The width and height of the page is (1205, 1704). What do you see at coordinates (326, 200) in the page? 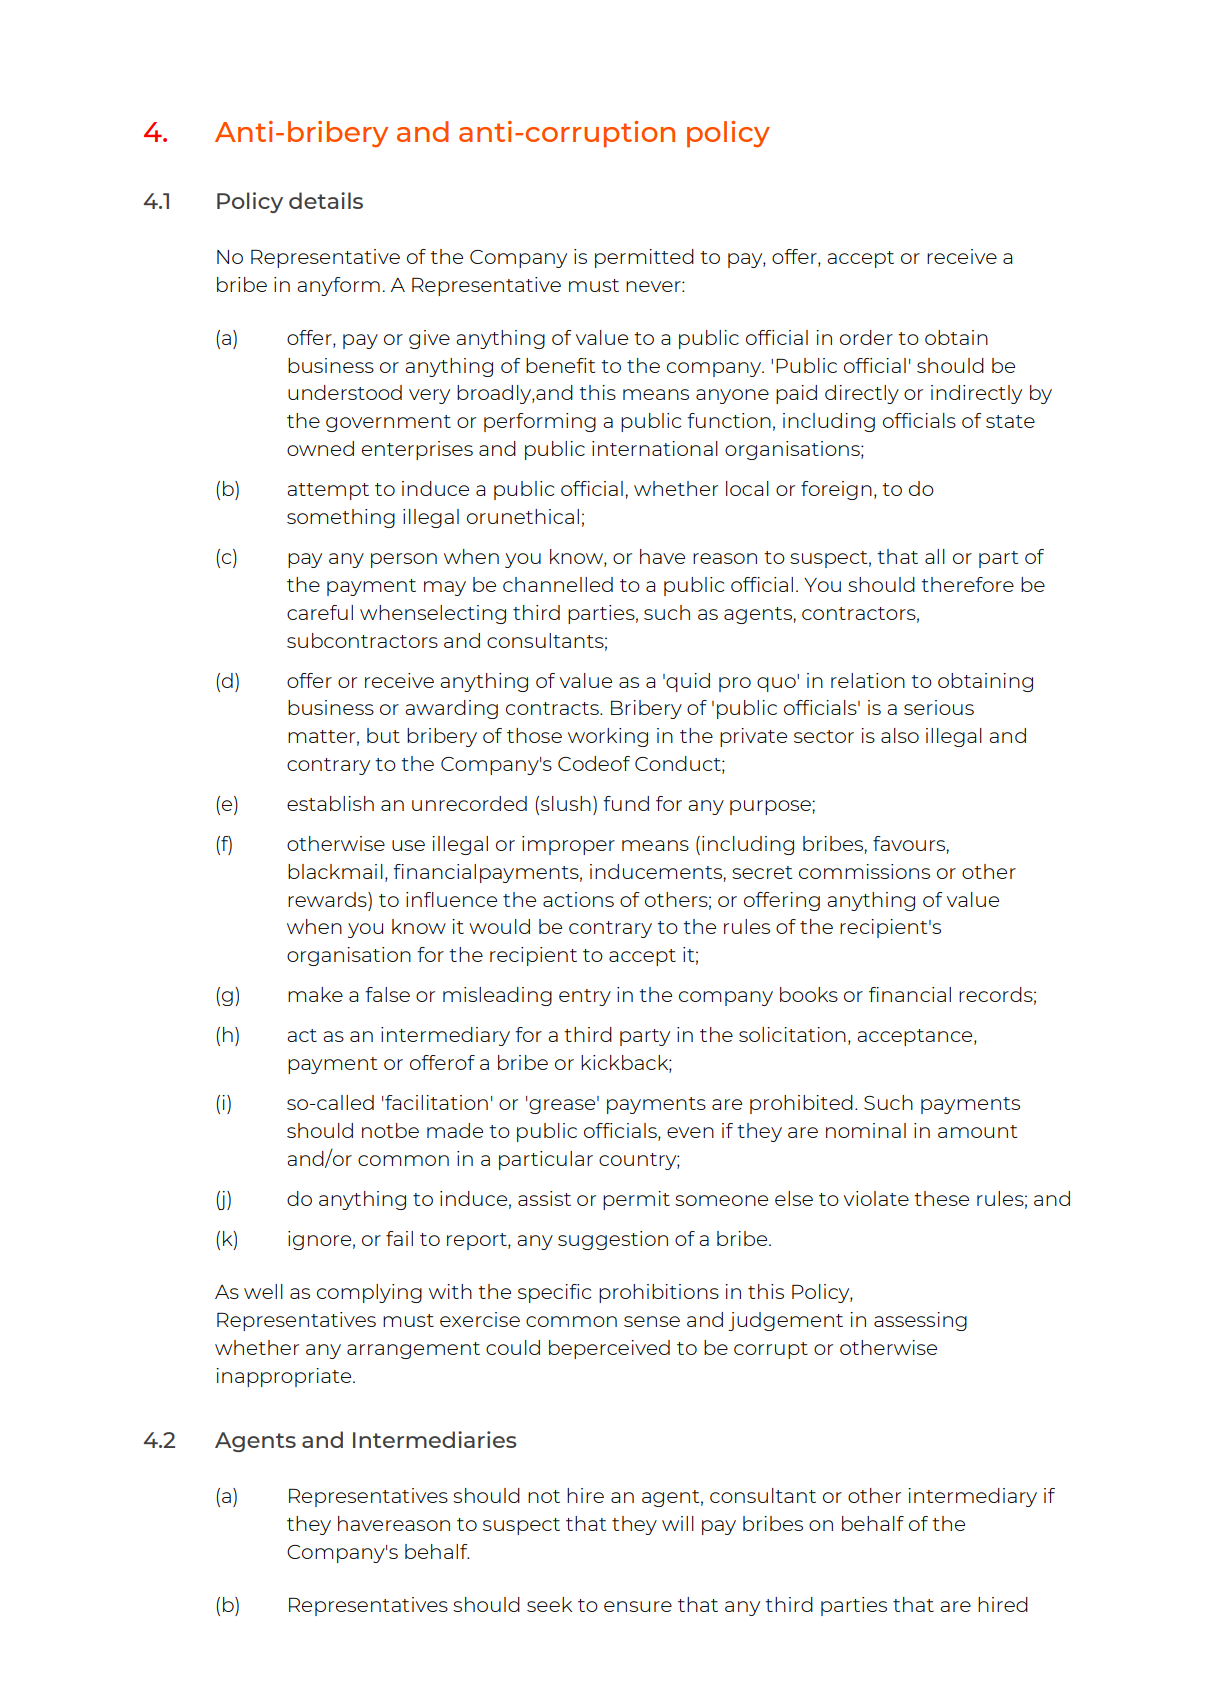
I see `details` at bounding box center [326, 200].
